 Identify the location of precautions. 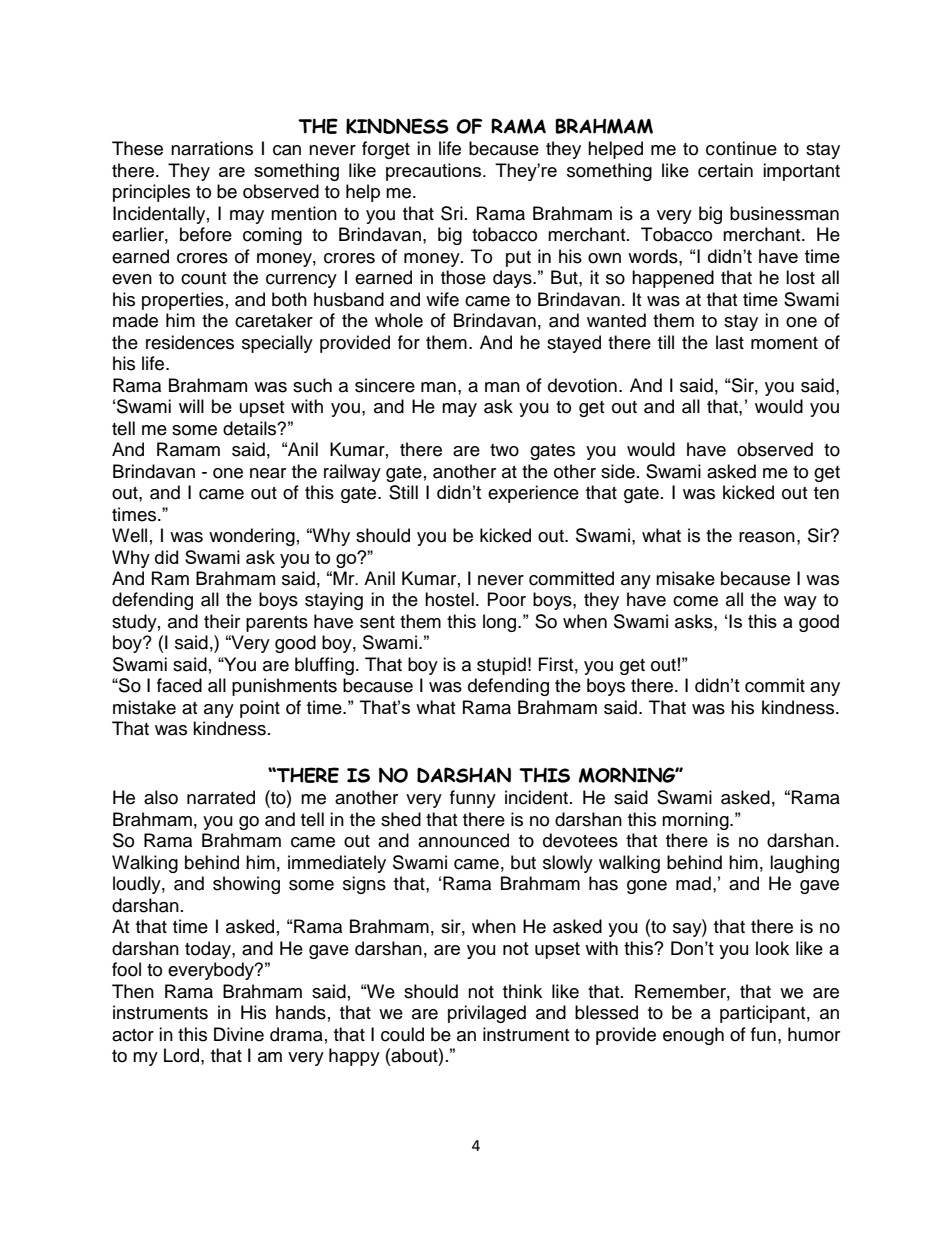
(435, 172).
